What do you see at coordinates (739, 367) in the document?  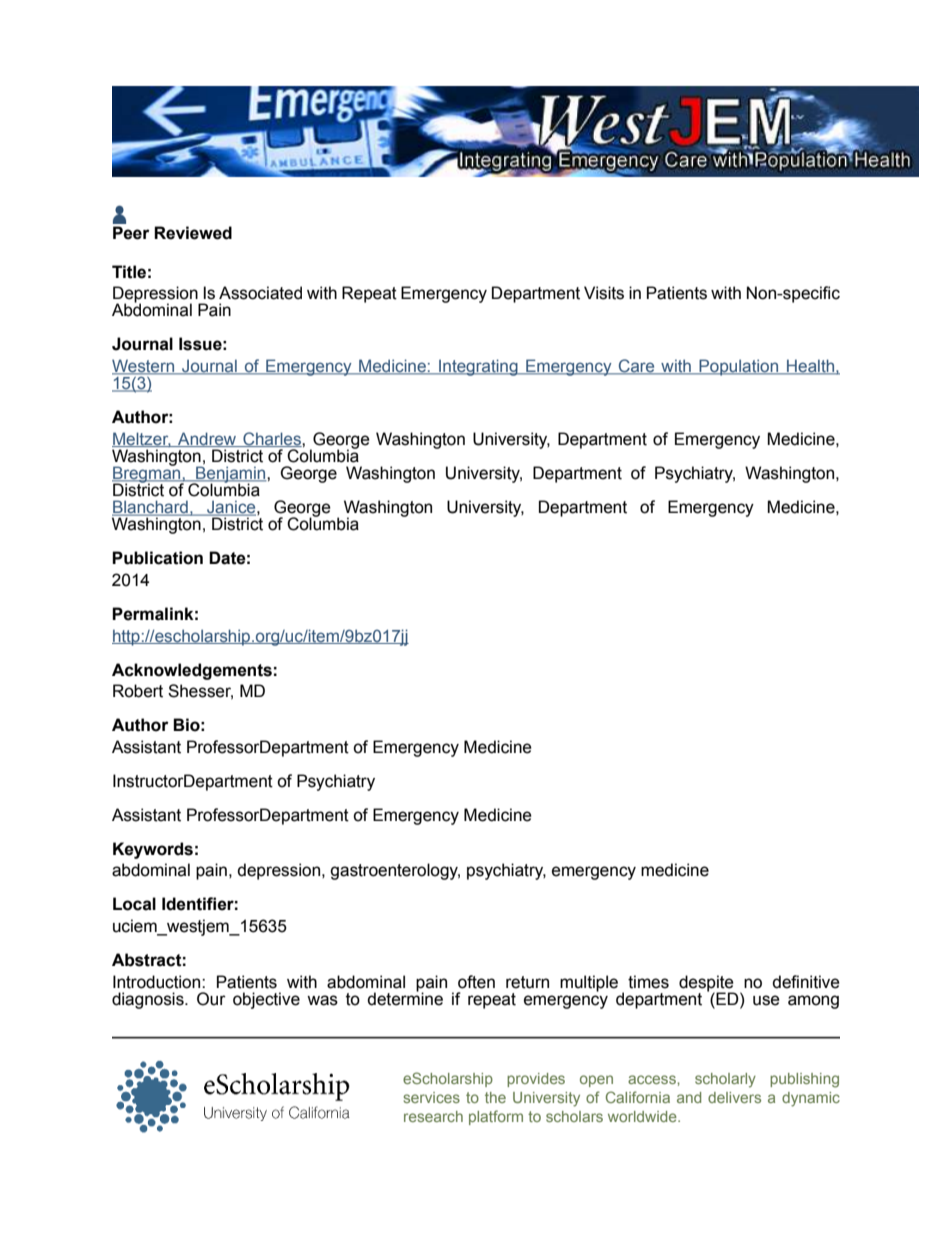 I see `Population` at bounding box center [739, 367].
